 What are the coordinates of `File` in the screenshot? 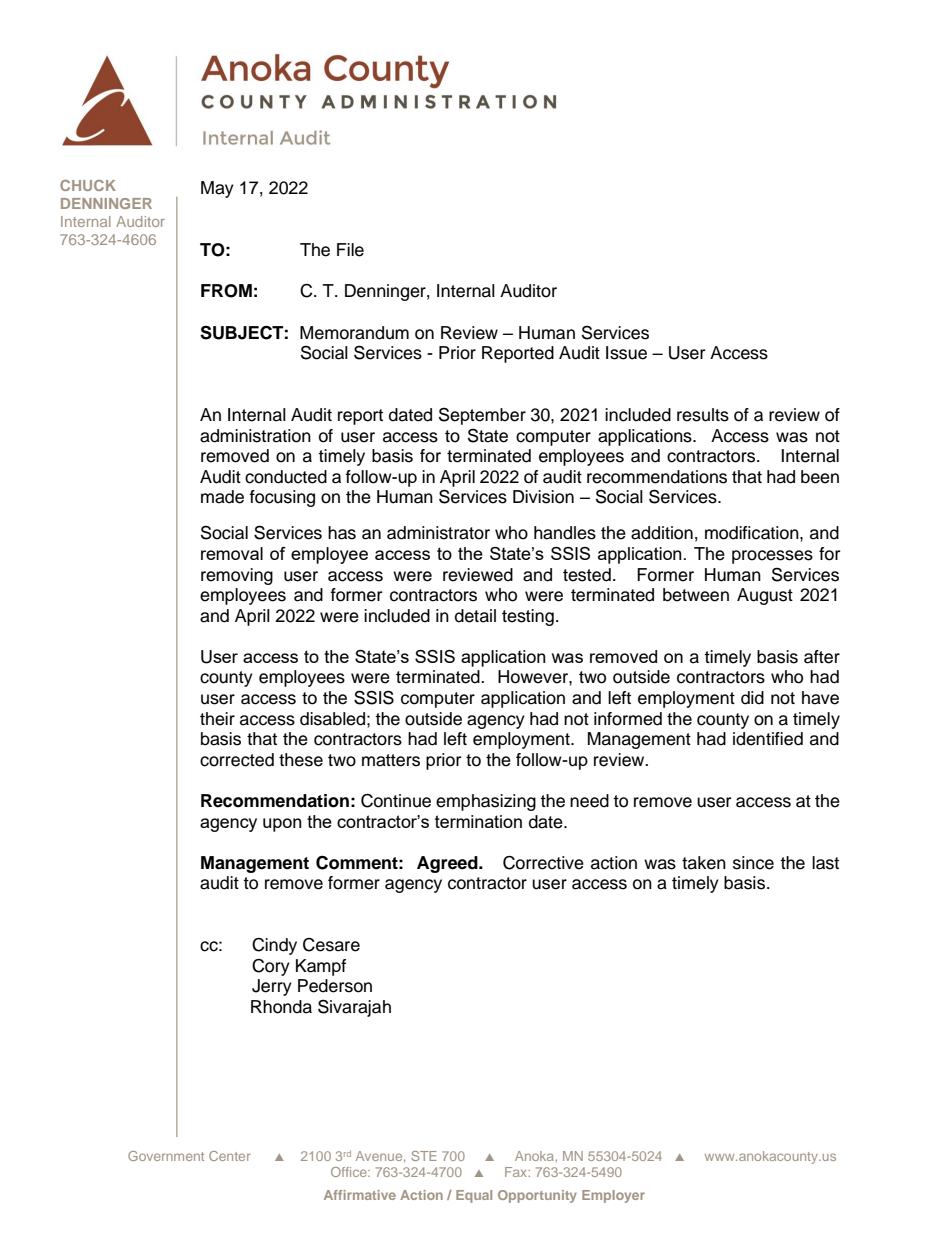 It's located at (350, 250).
